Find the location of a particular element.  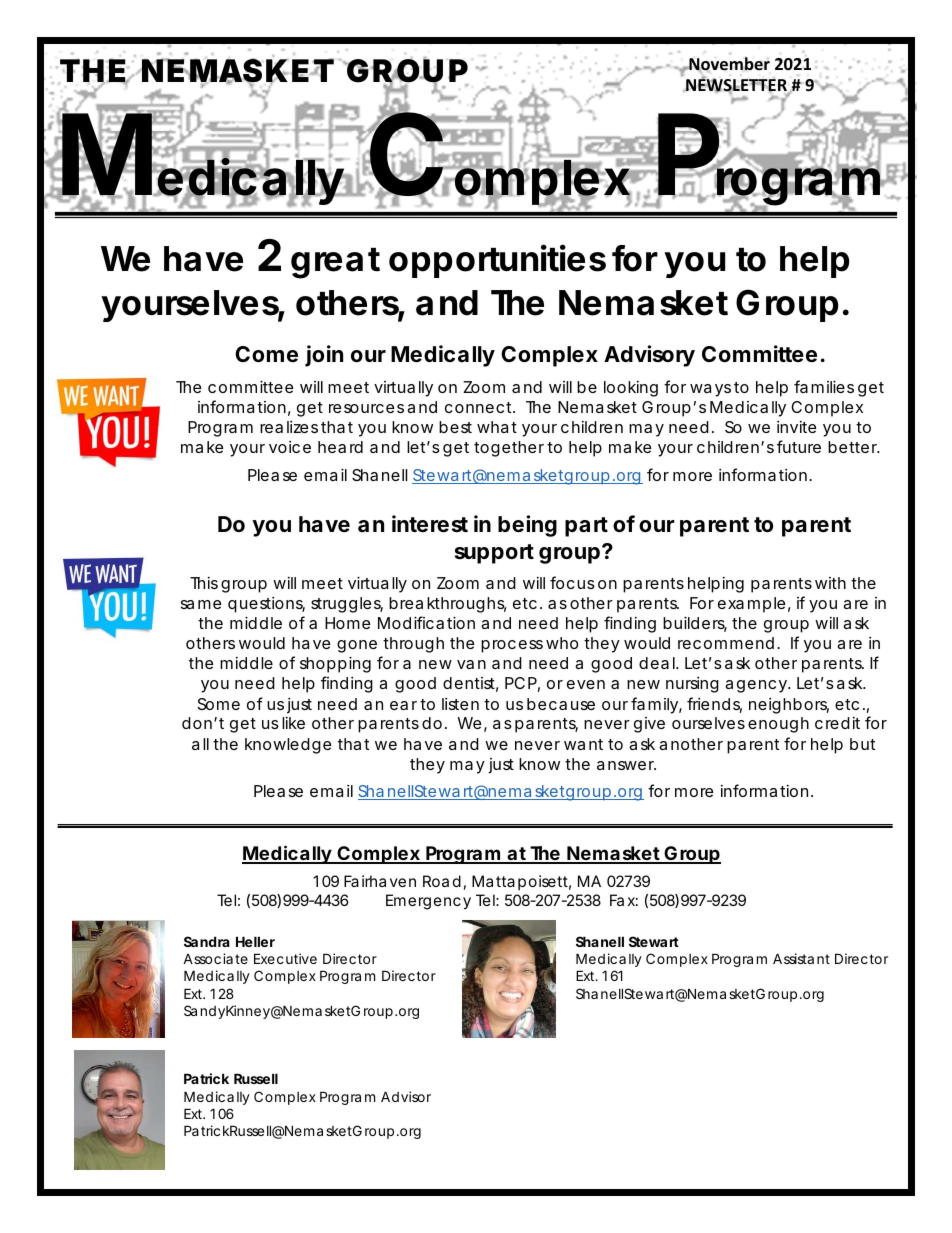

Heller is located at coordinates (255, 941).
